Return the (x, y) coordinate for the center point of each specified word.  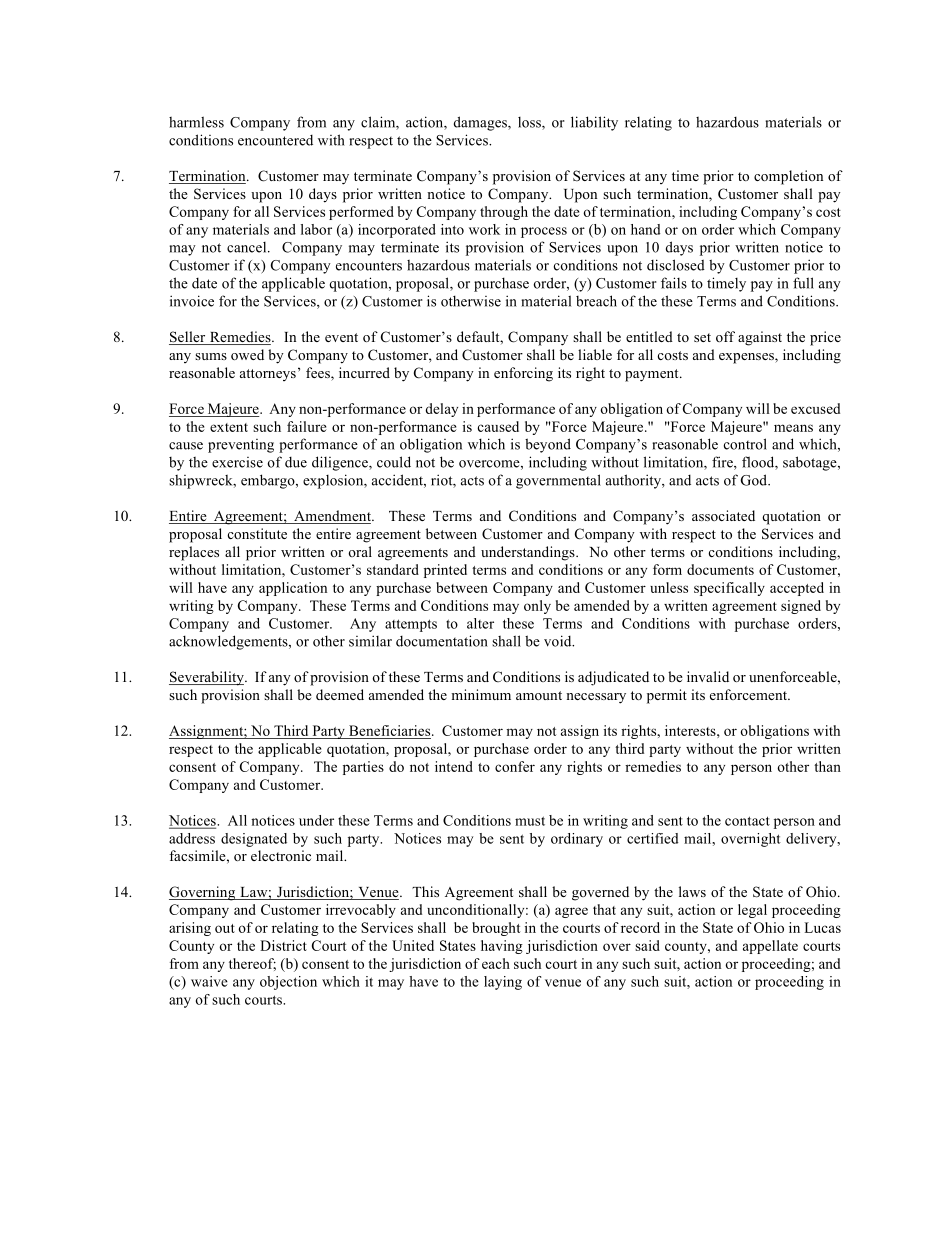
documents (720, 569)
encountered (275, 140)
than (827, 766)
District (283, 945)
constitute (257, 533)
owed (247, 354)
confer (515, 766)
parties (363, 768)
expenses (747, 358)
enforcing (523, 374)
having (502, 947)
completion (788, 177)
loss (530, 123)
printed (445, 571)
